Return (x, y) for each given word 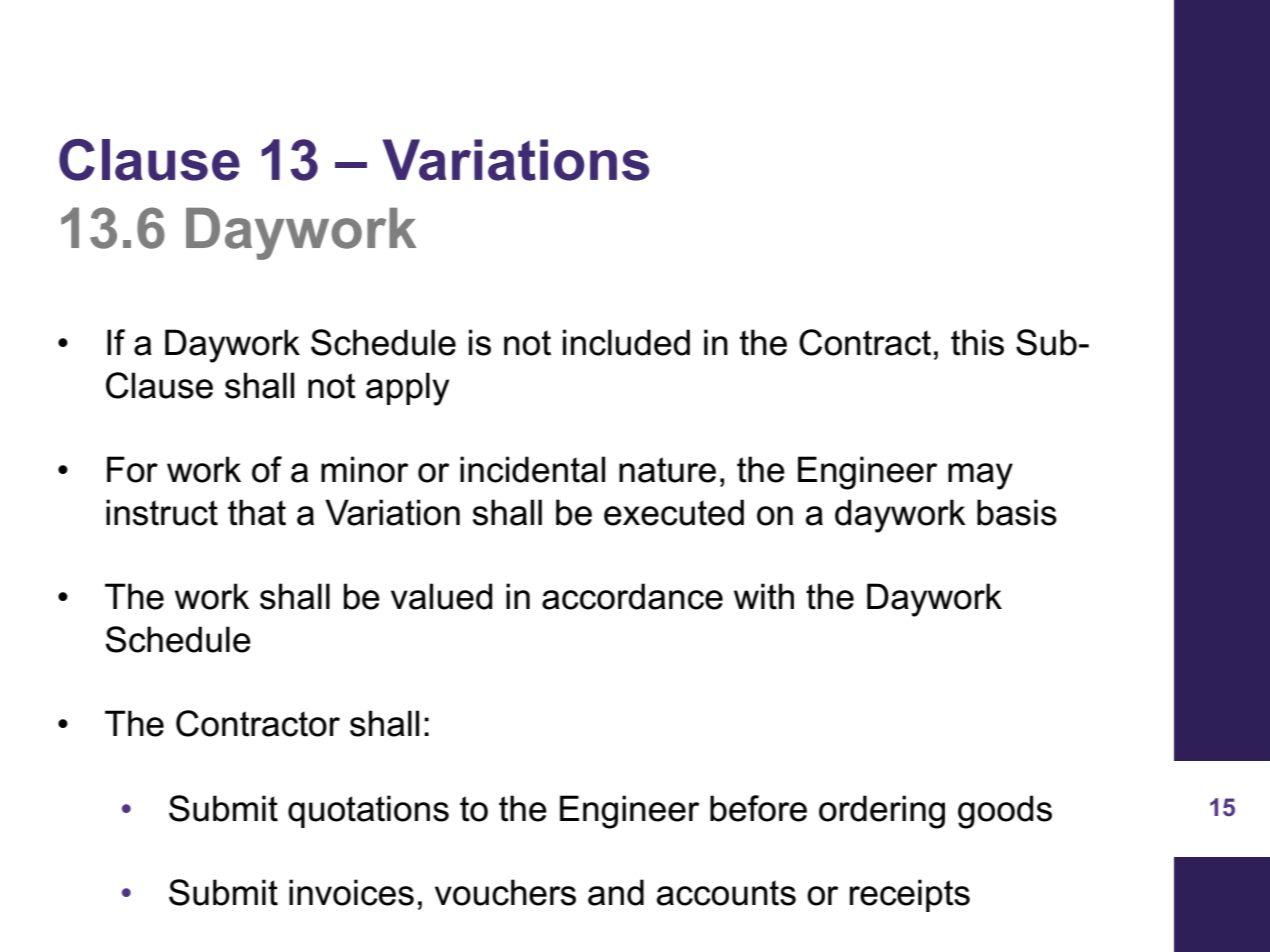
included (626, 342)
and (616, 892)
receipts (910, 895)
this (977, 342)
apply (407, 389)
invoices (351, 892)
